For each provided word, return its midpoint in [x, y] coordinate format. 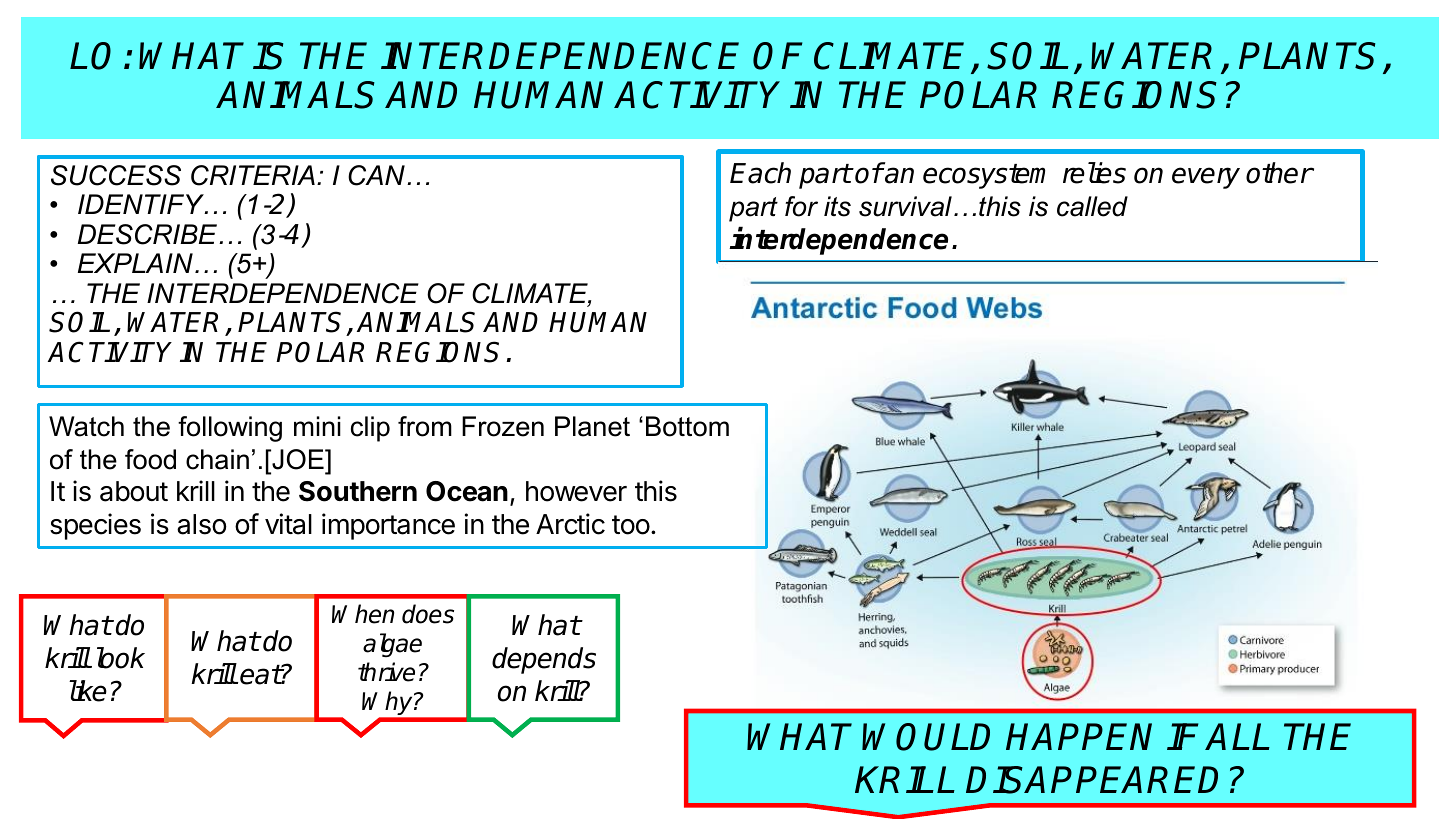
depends [544, 660]
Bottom [687, 426]
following [230, 429]
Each [760, 173]
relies [1094, 173]
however [576, 491]
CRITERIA [253, 175]
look [121, 658]
